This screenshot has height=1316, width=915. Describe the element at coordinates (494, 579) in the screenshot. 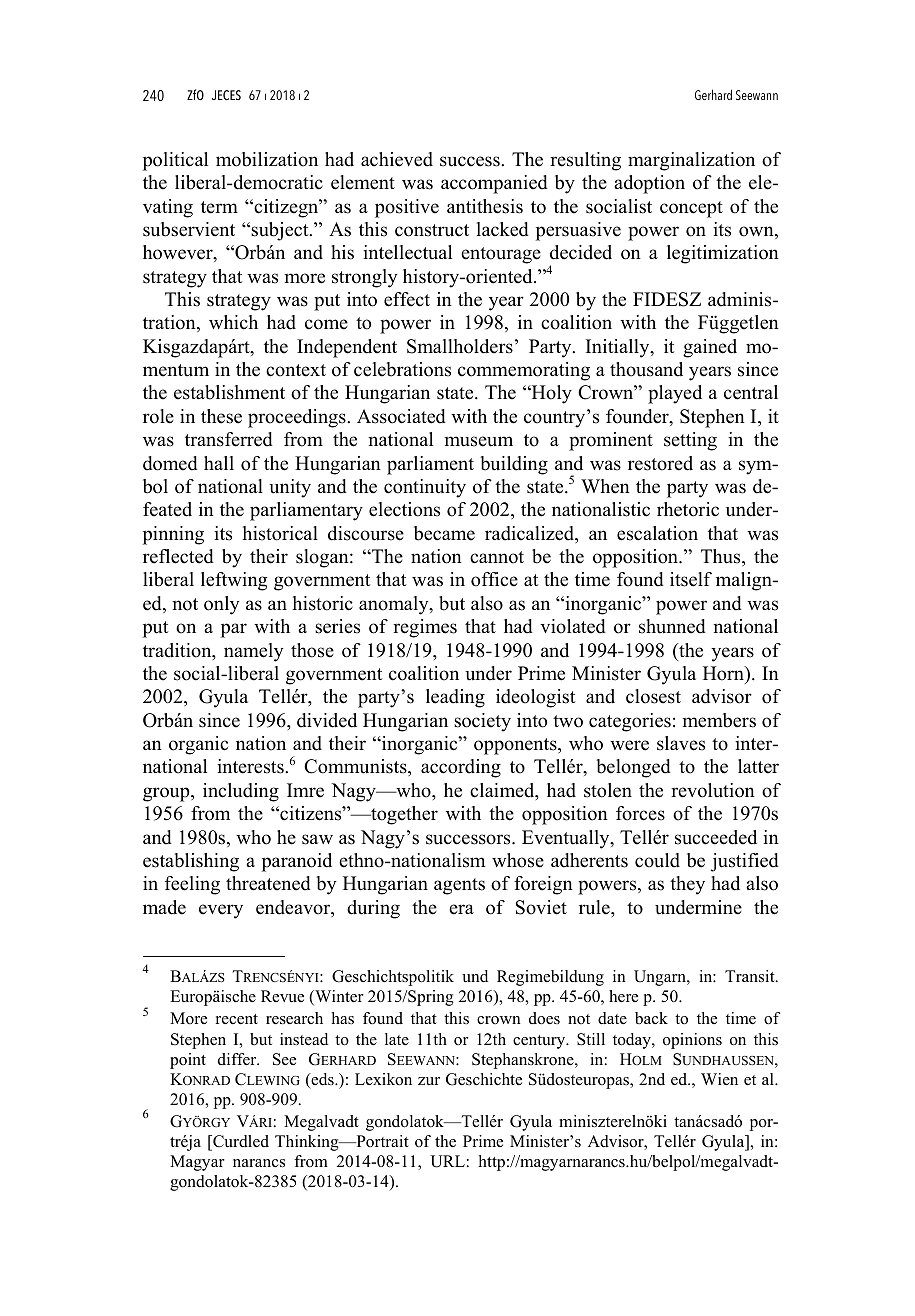

I see `office` at that location.
